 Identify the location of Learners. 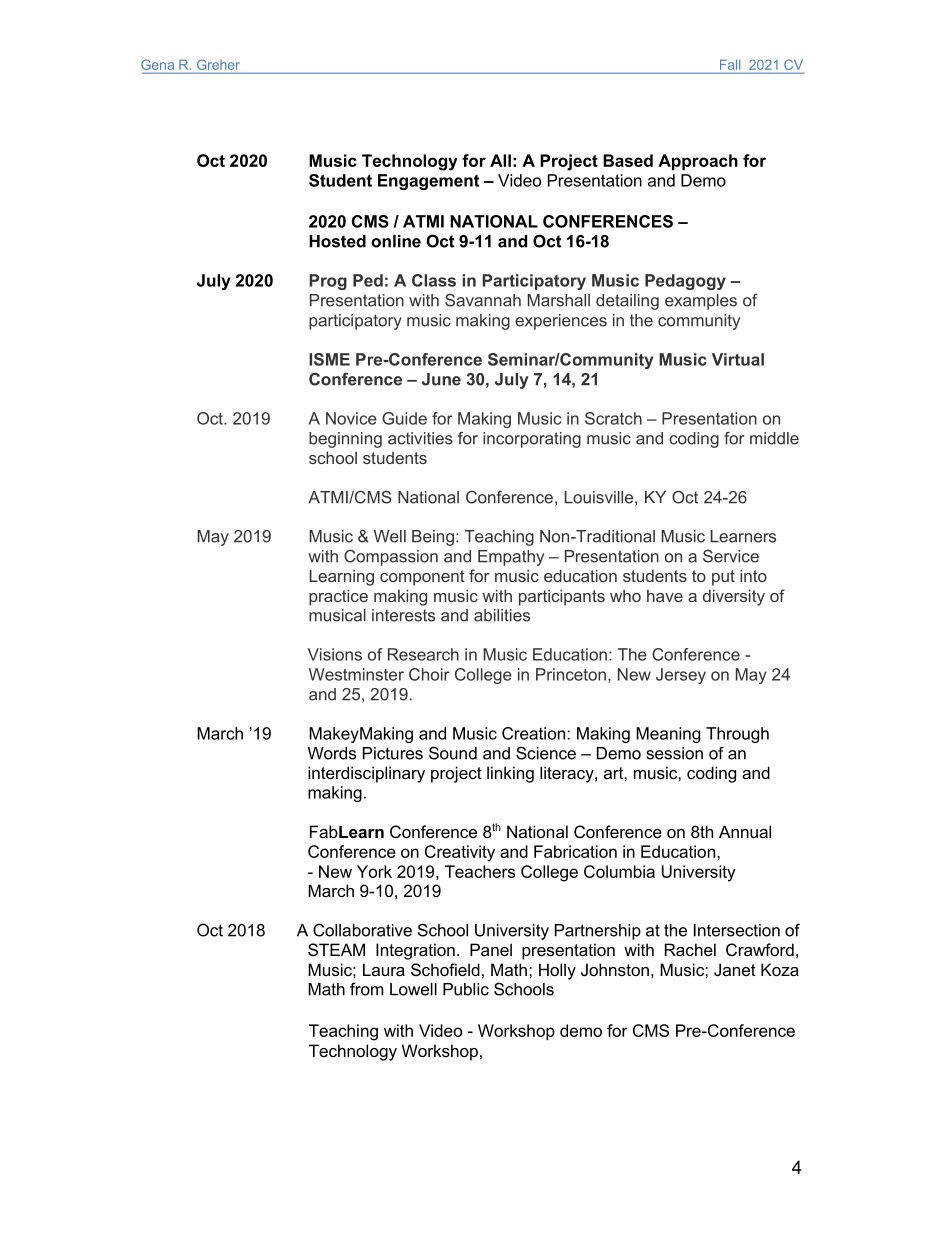
(743, 536).
